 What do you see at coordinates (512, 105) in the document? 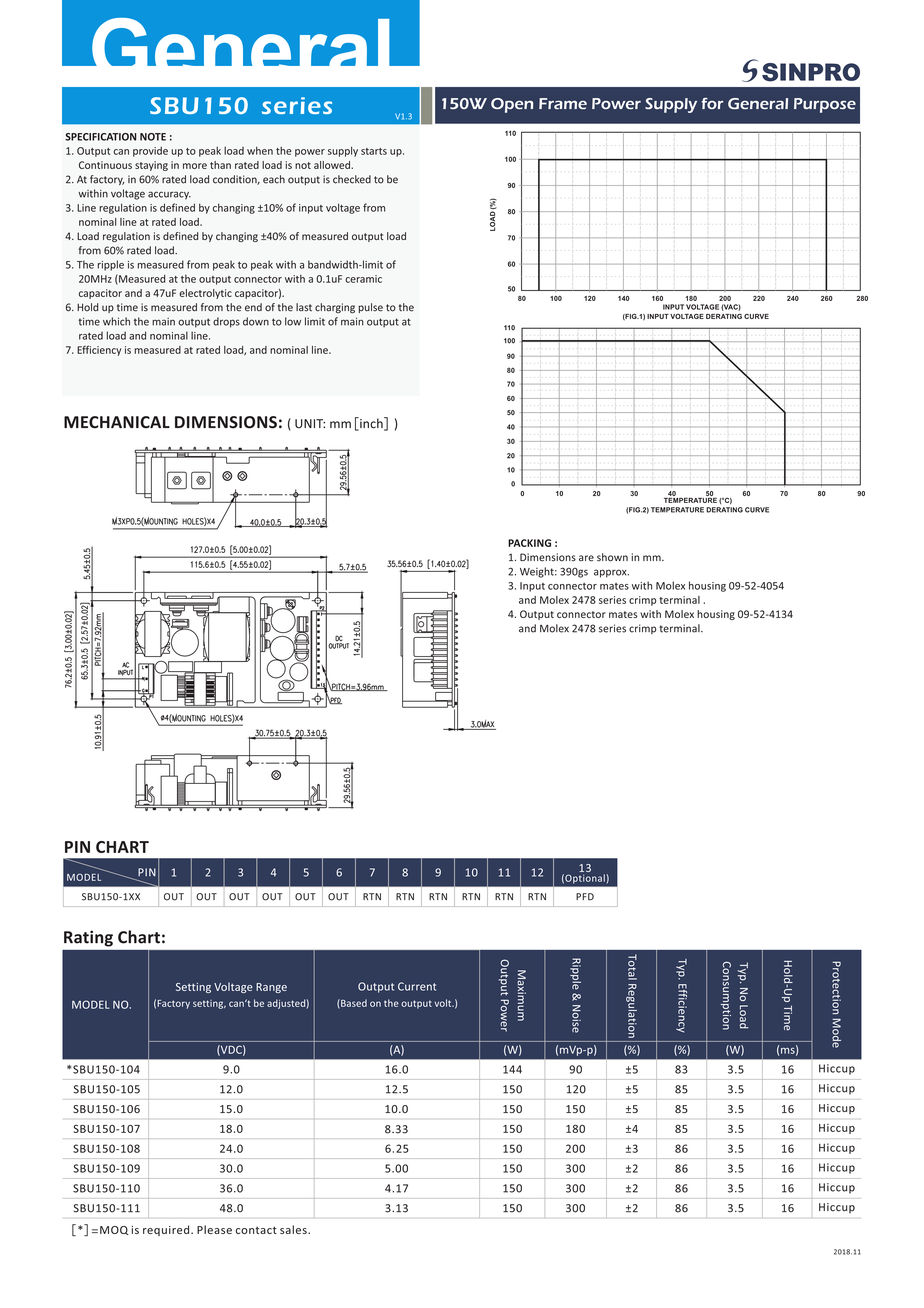
I see `Open` at bounding box center [512, 105].
